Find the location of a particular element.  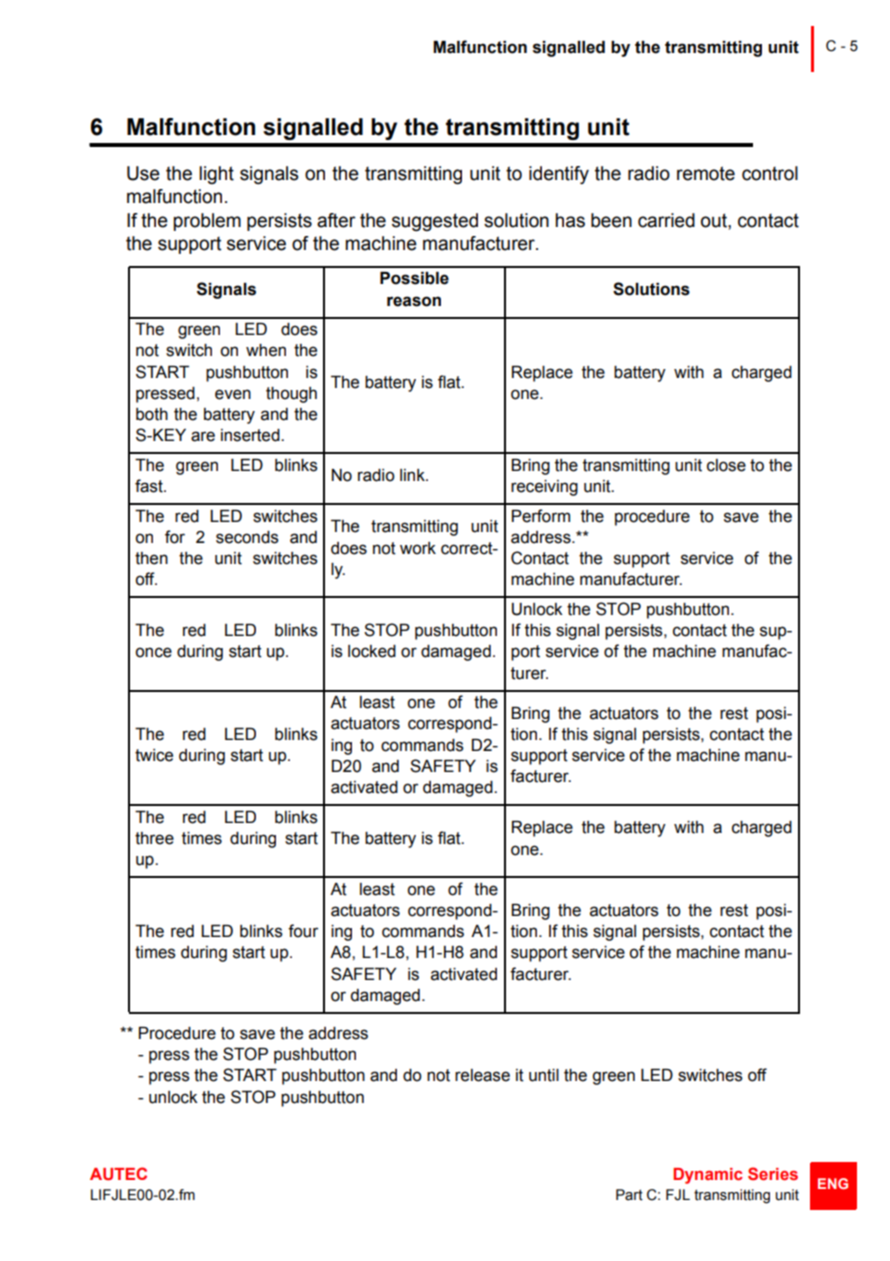

close is located at coordinates (726, 465).
